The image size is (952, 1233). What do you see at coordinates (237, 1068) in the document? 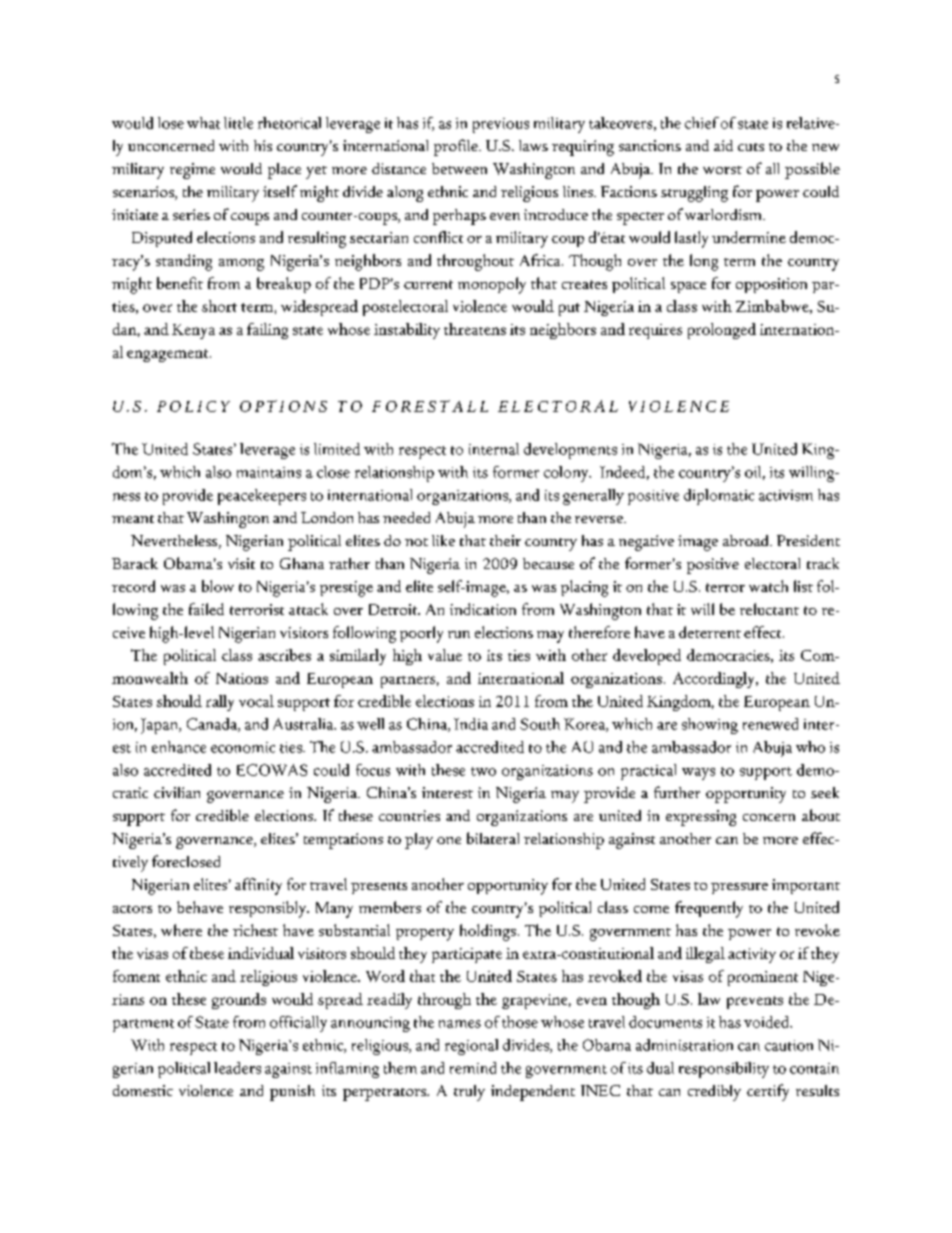
I see `leaders` at bounding box center [237, 1068].
